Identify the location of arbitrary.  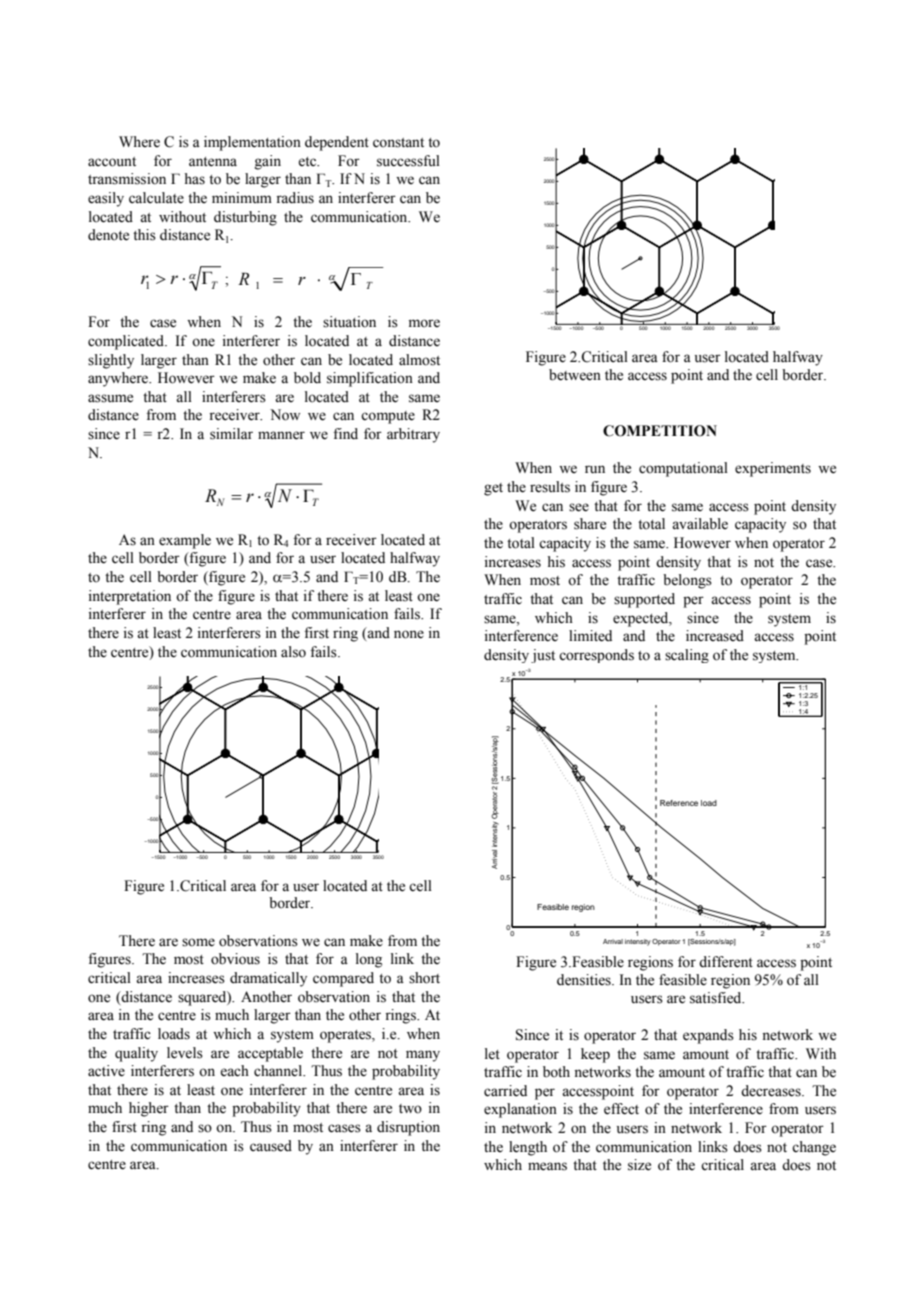
(413, 435).
